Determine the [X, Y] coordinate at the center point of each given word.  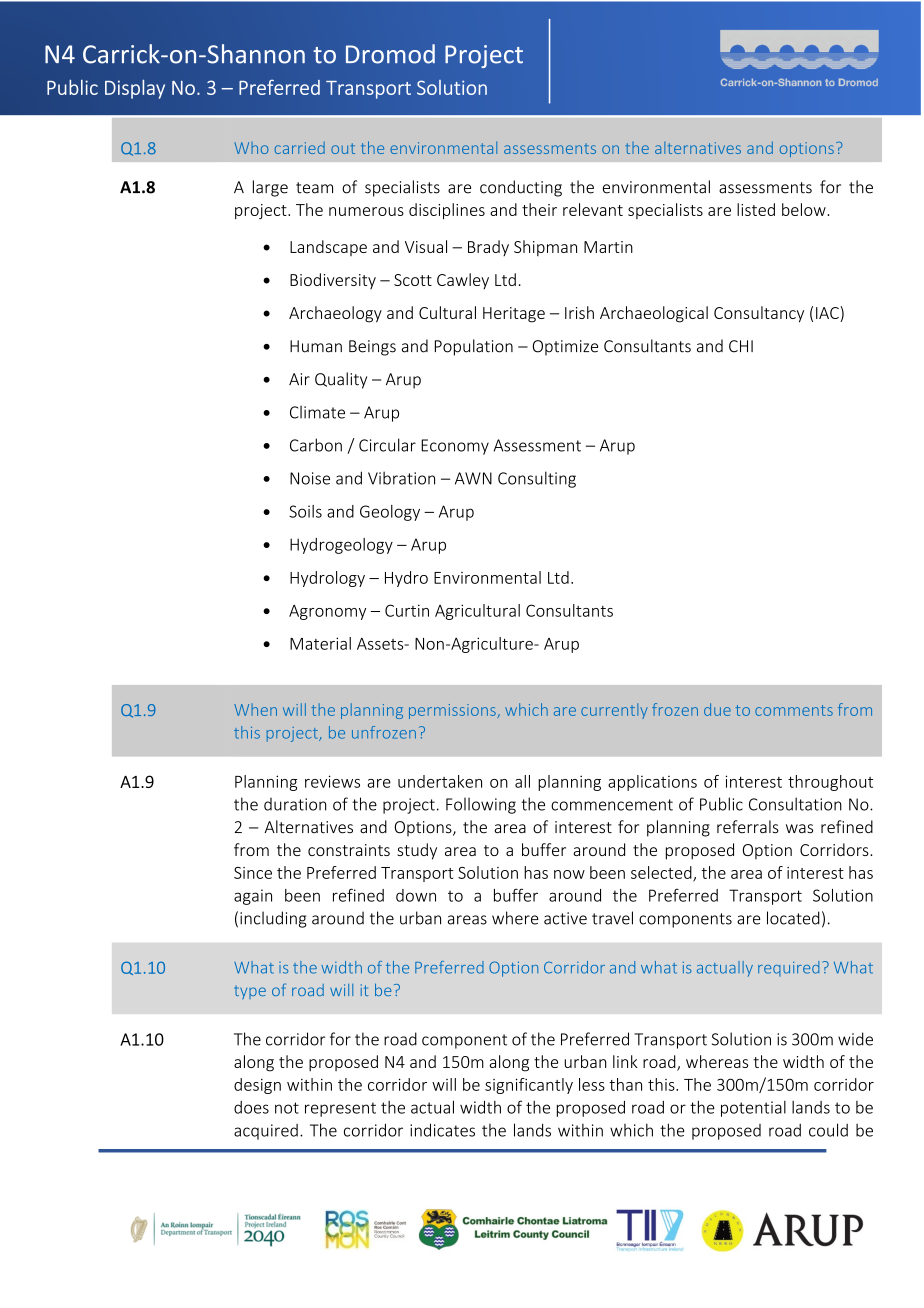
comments [794, 710]
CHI [741, 346]
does [251, 1107]
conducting [521, 188]
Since [253, 873]
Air [299, 379]
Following [481, 805]
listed [756, 209]
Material [320, 643]
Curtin [407, 610]
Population [474, 347]
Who [251, 148]
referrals [748, 827]
